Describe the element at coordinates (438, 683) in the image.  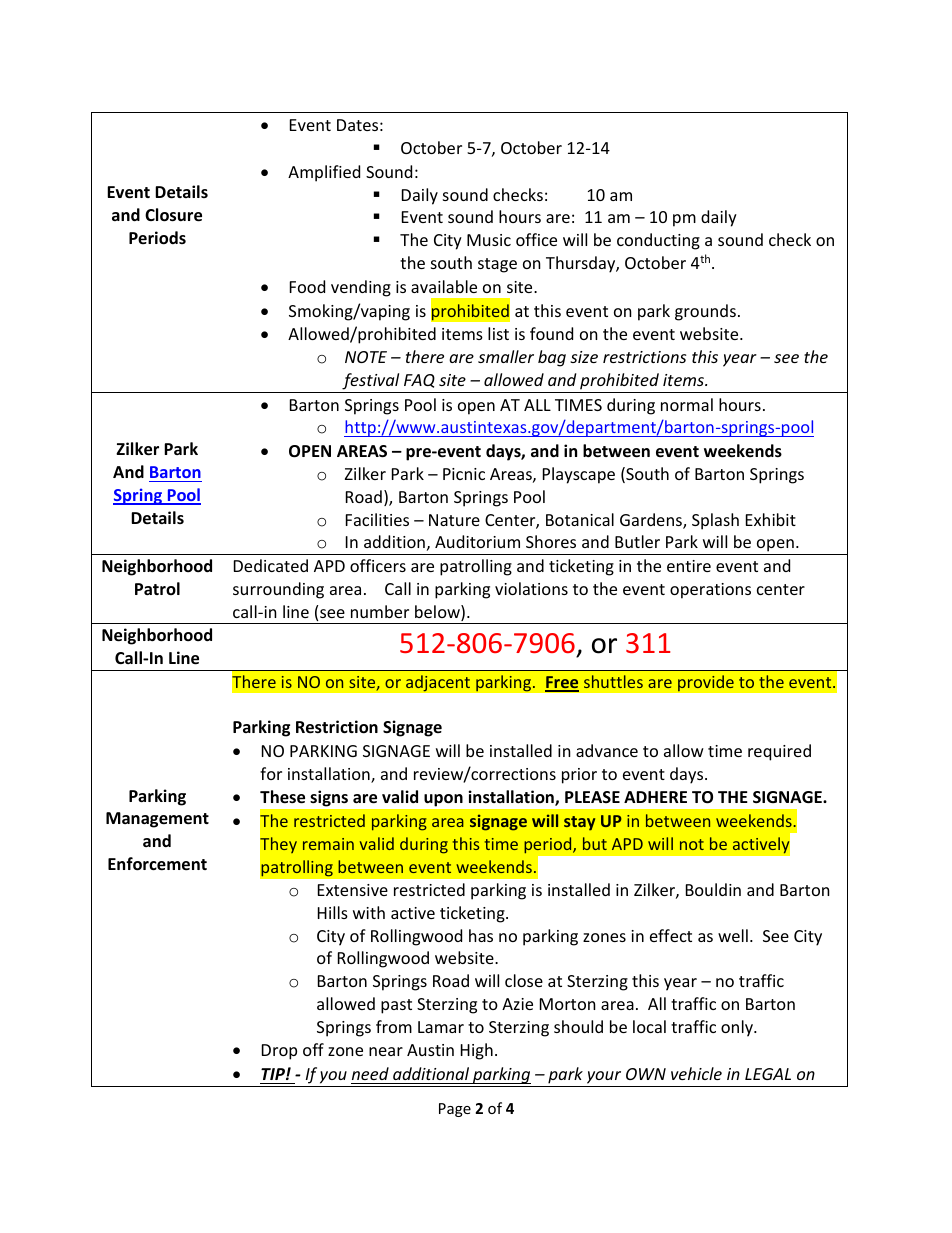
I see `adjacent` at that location.
